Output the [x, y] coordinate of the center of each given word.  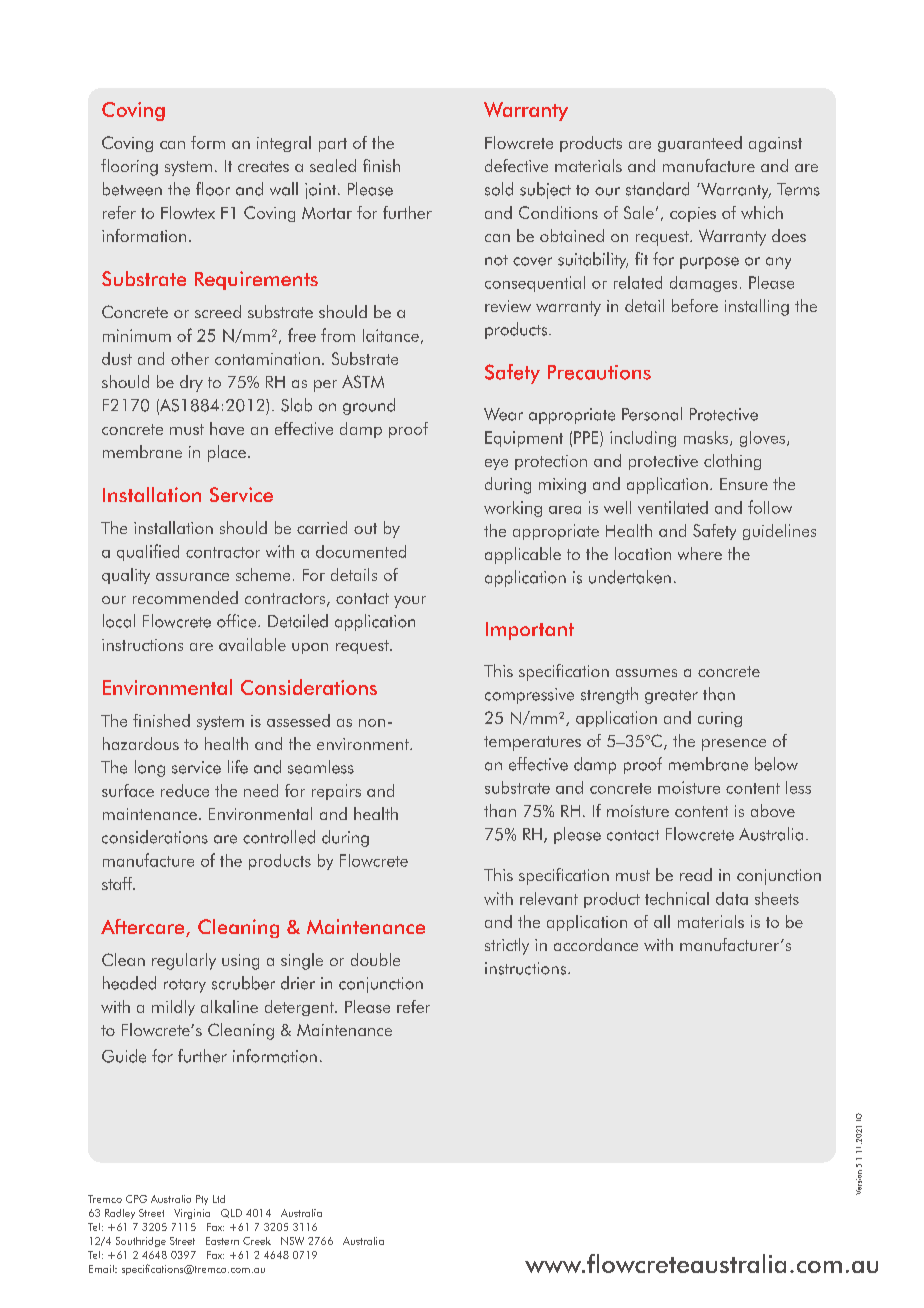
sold [499, 189]
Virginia [192, 1214]
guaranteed [700, 144]
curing [720, 719]
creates [263, 166]
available [252, 644]
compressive [529, 696]
